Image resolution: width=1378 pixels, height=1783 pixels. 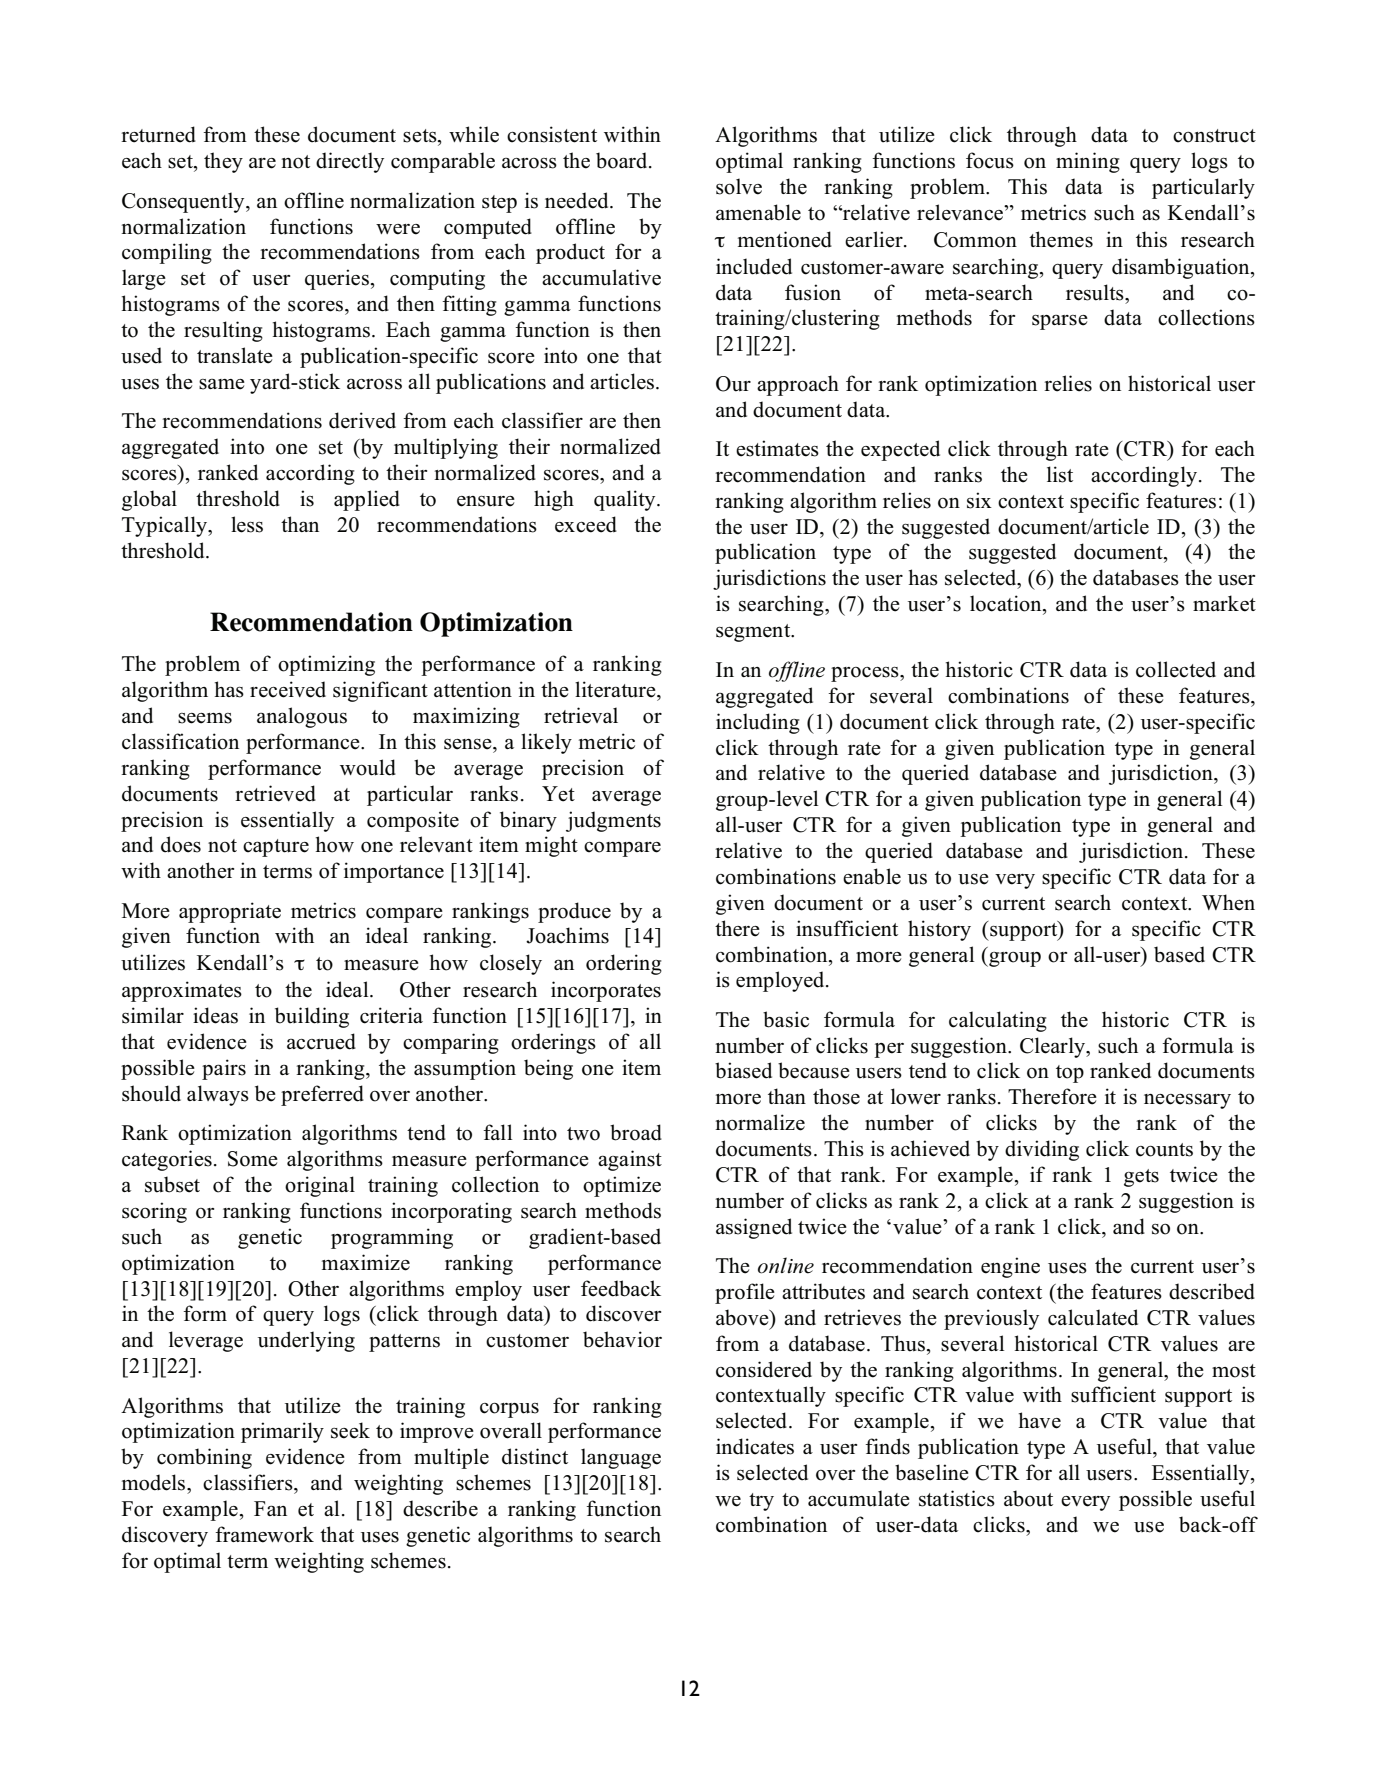 I want to click on they, so click(x=223, y=162).
